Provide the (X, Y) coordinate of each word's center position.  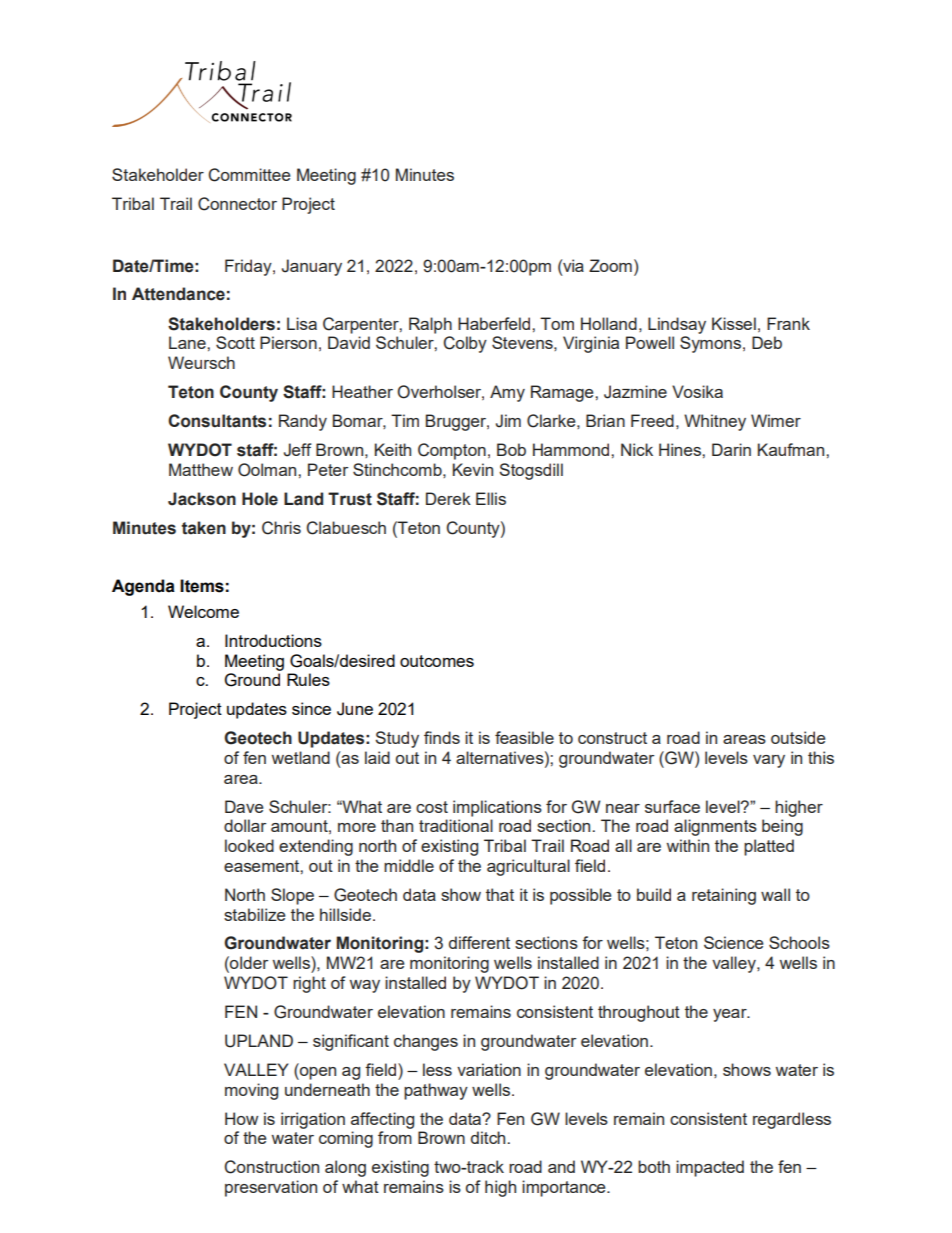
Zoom (610, 265)
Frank (788, 323)
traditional (456, 825)
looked (249, 845)
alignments (715, 827)
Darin (731, 449)
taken (204, 528)
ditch (488, 1137)
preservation (271, 1188)
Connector (237, 204)
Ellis (491, 498)
